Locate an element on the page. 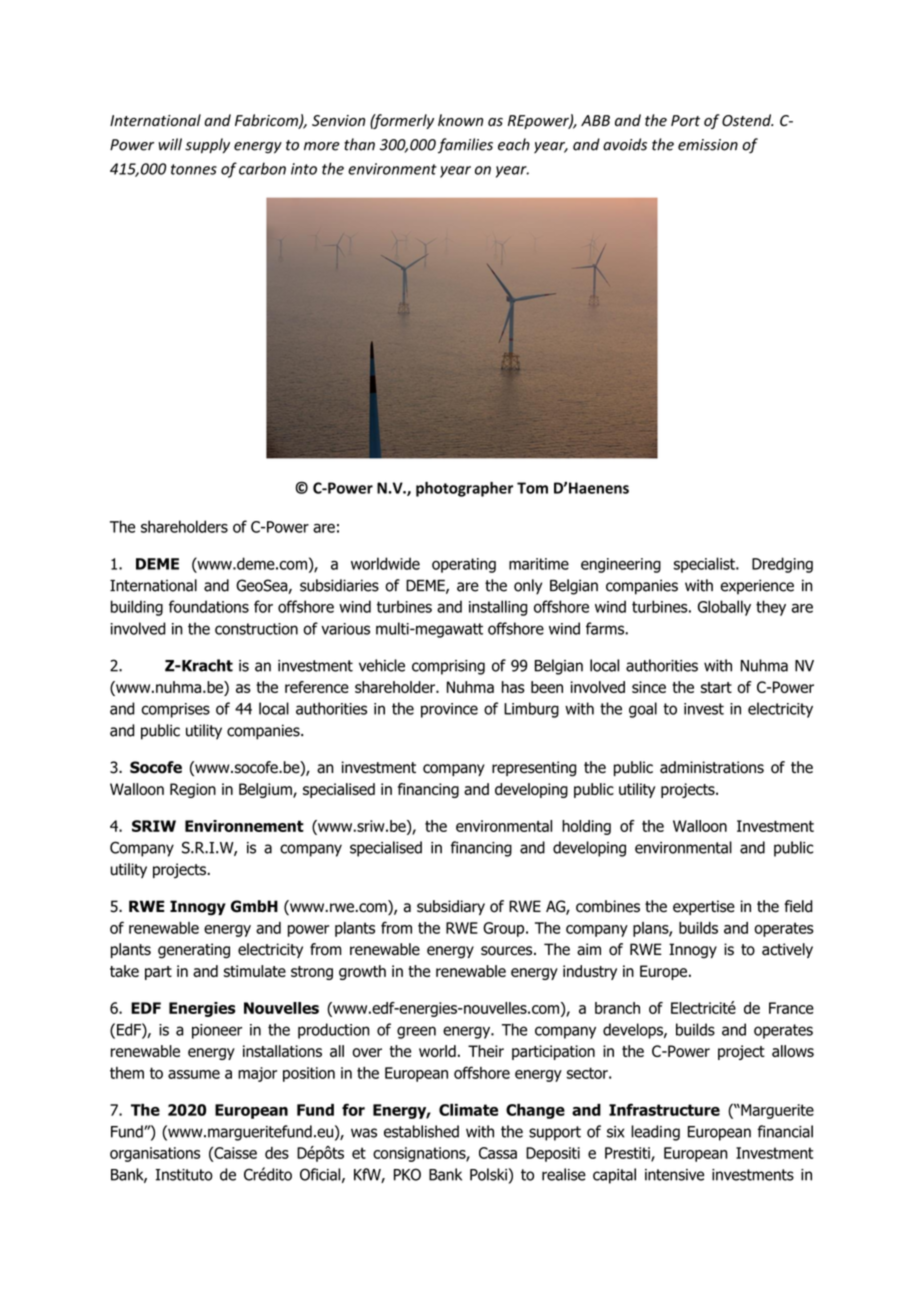 This document has height=1308, width=924. supply is located at coordinates (207, 145).
